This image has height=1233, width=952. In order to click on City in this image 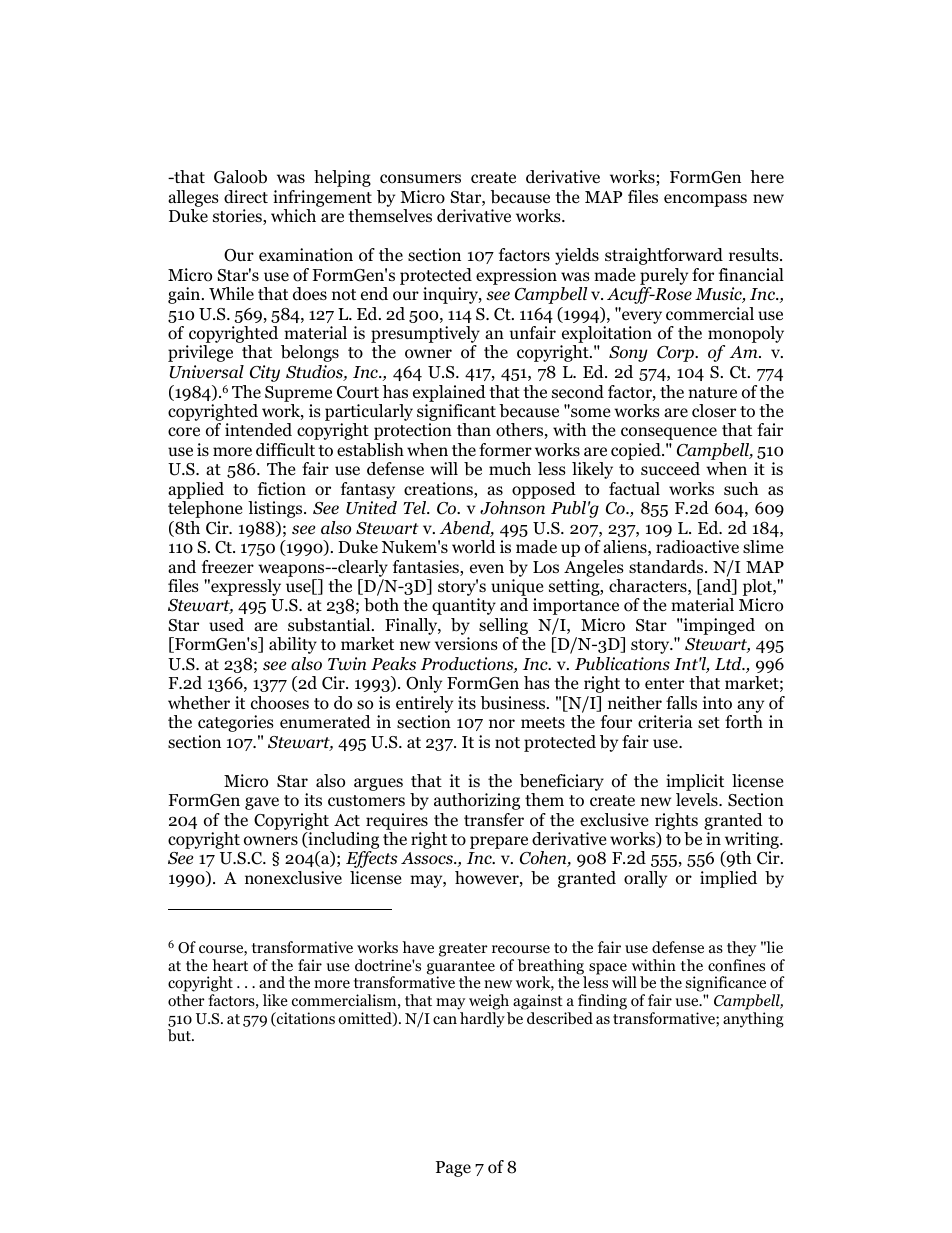, I will do `click(265, 373)`.
